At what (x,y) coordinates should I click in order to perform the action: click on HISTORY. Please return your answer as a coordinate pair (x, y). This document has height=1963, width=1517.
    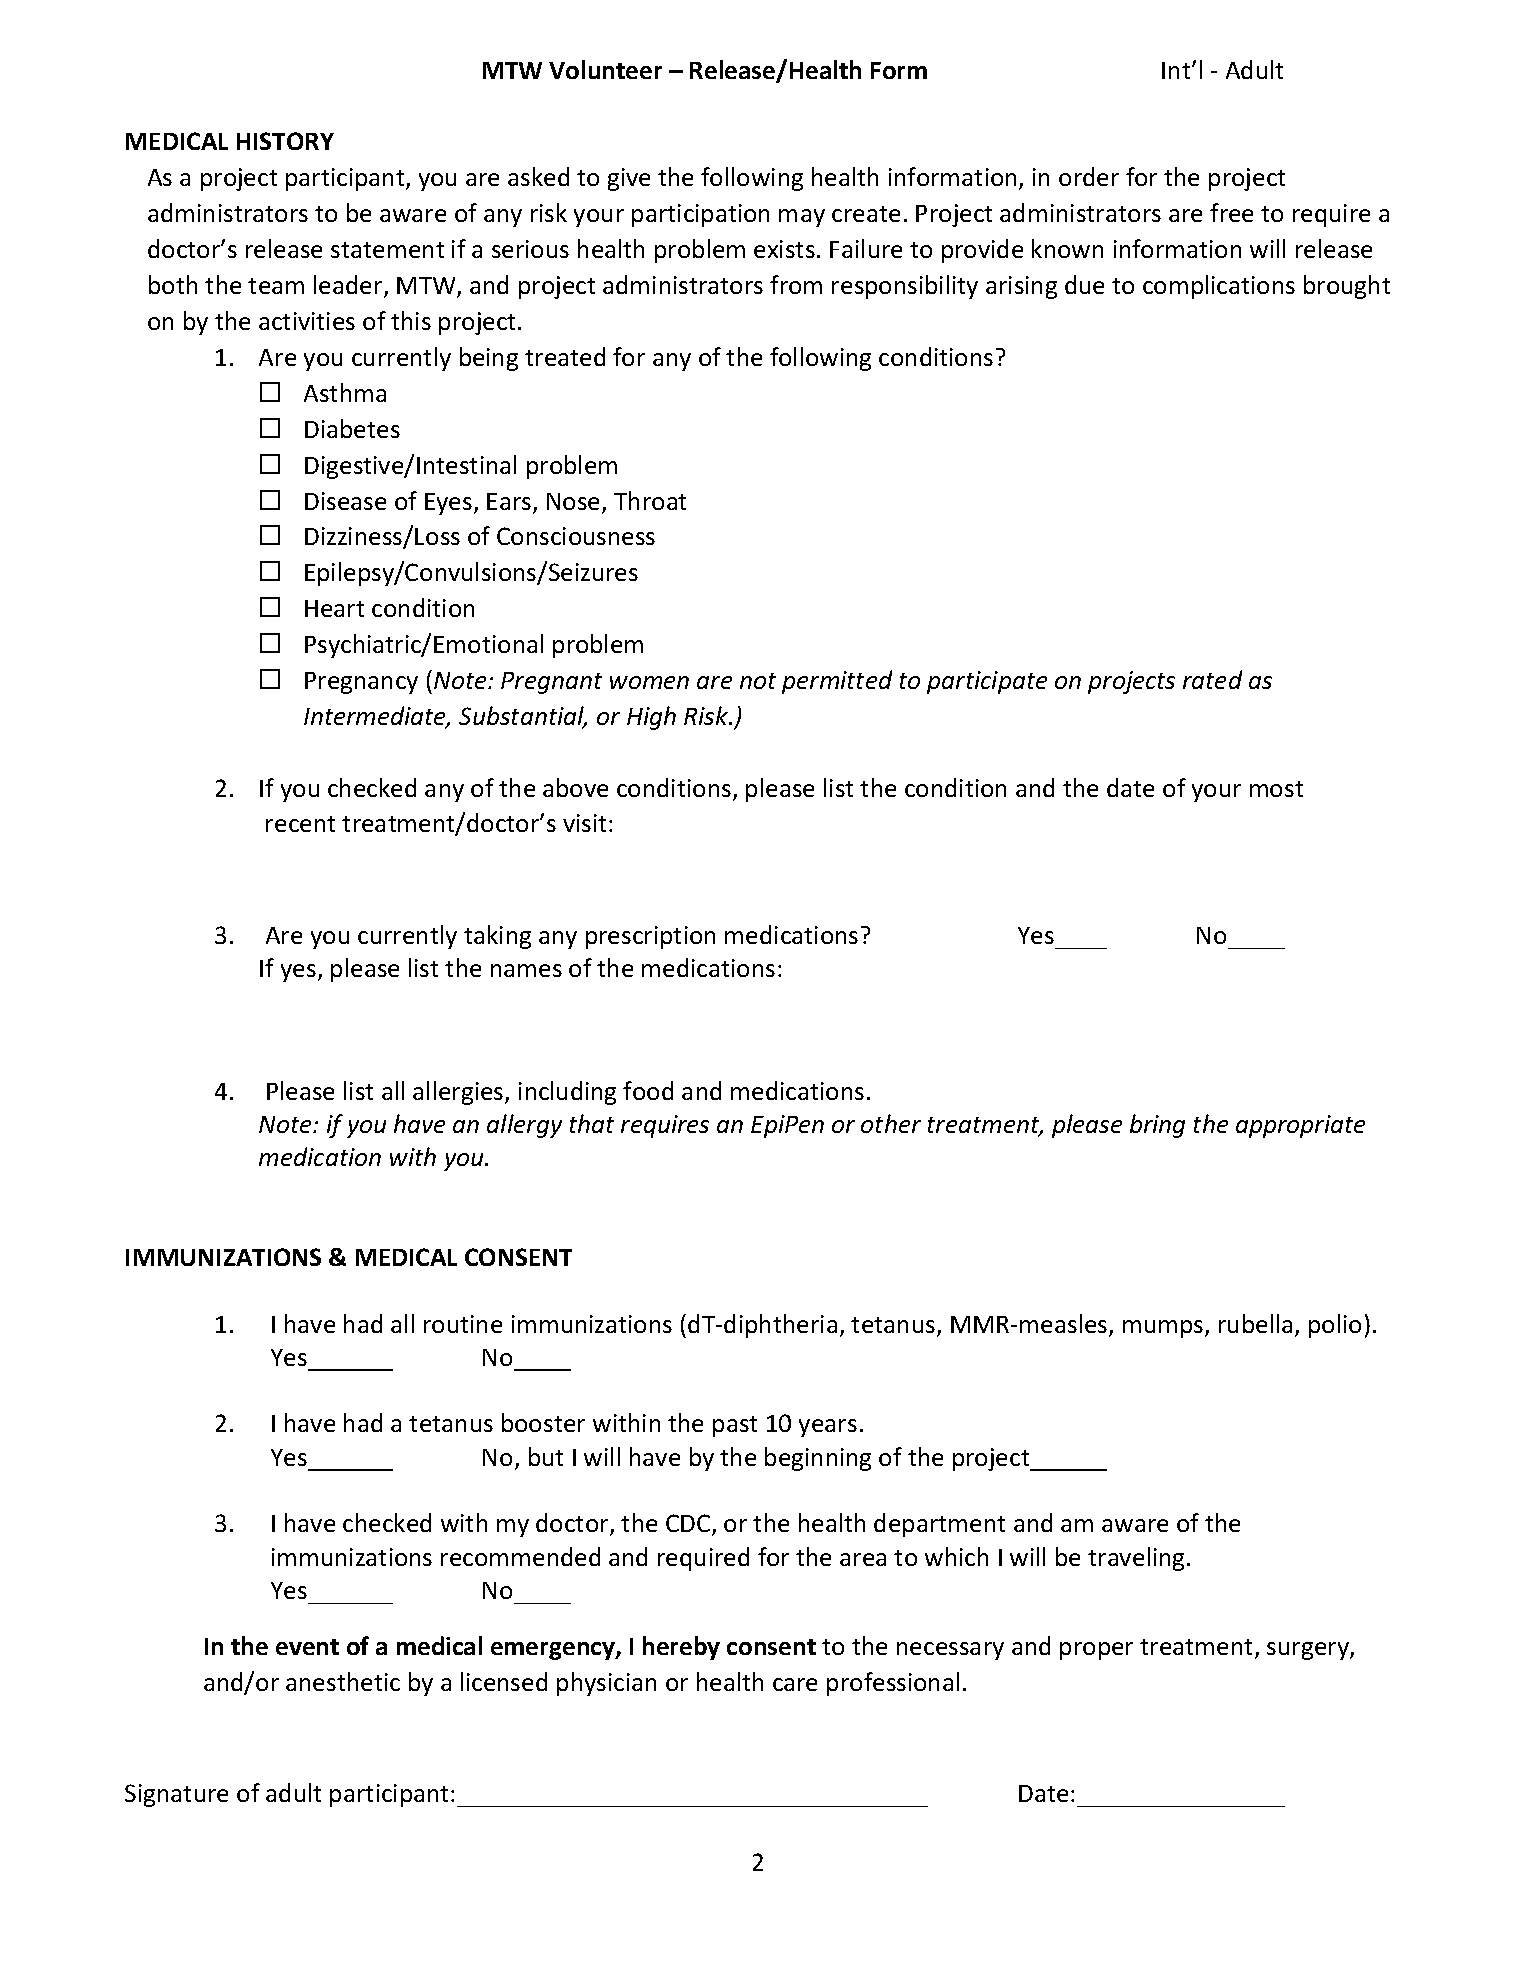
    Looking at the image, I should click on (285, 141).
